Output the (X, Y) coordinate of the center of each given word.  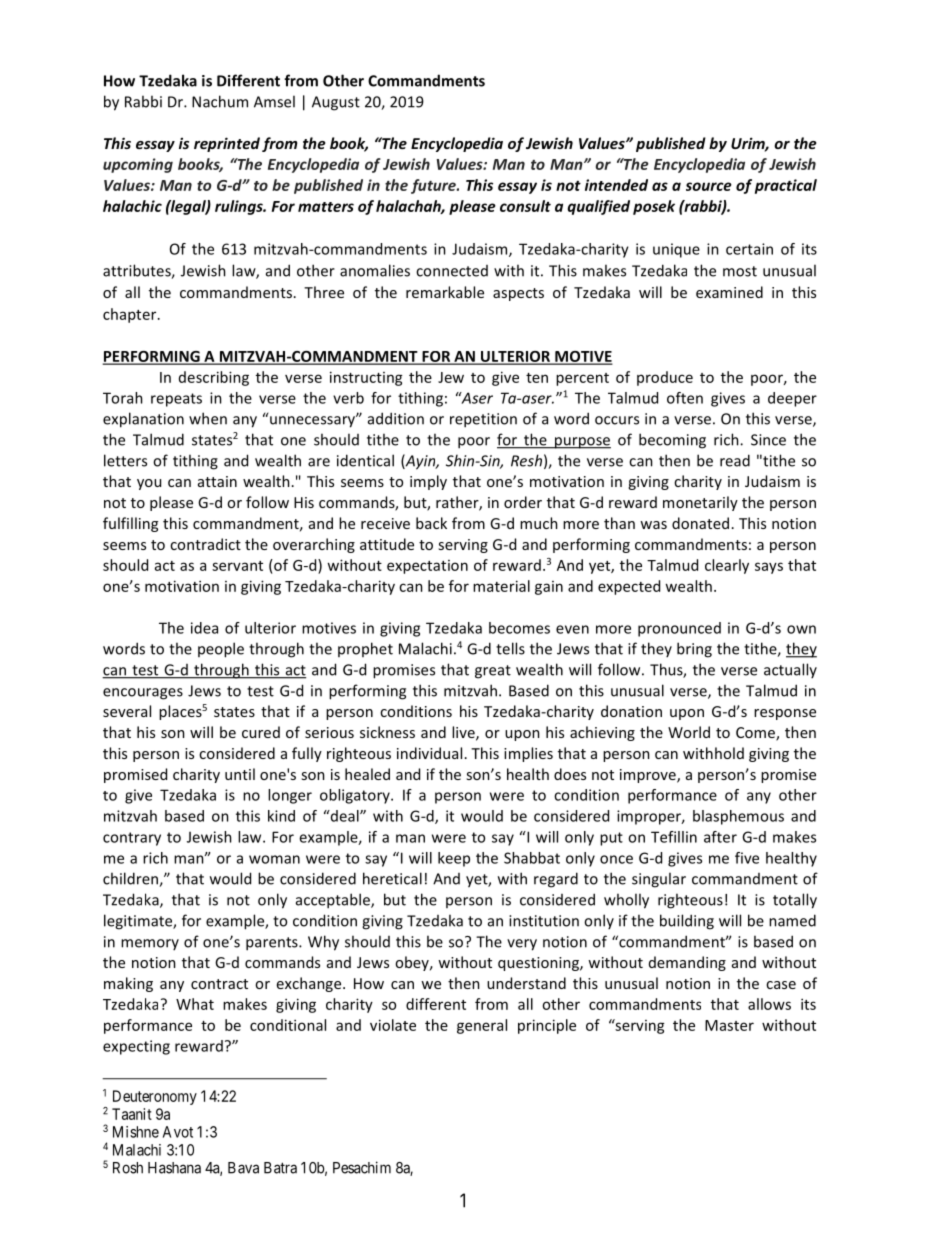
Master (729, 1025)
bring (694, 650)
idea (204, 628)
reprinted (227, 144)
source (709, 186)
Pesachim (362, 1167)
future (434, 186)
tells (510, 648)
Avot (178, 1132)
